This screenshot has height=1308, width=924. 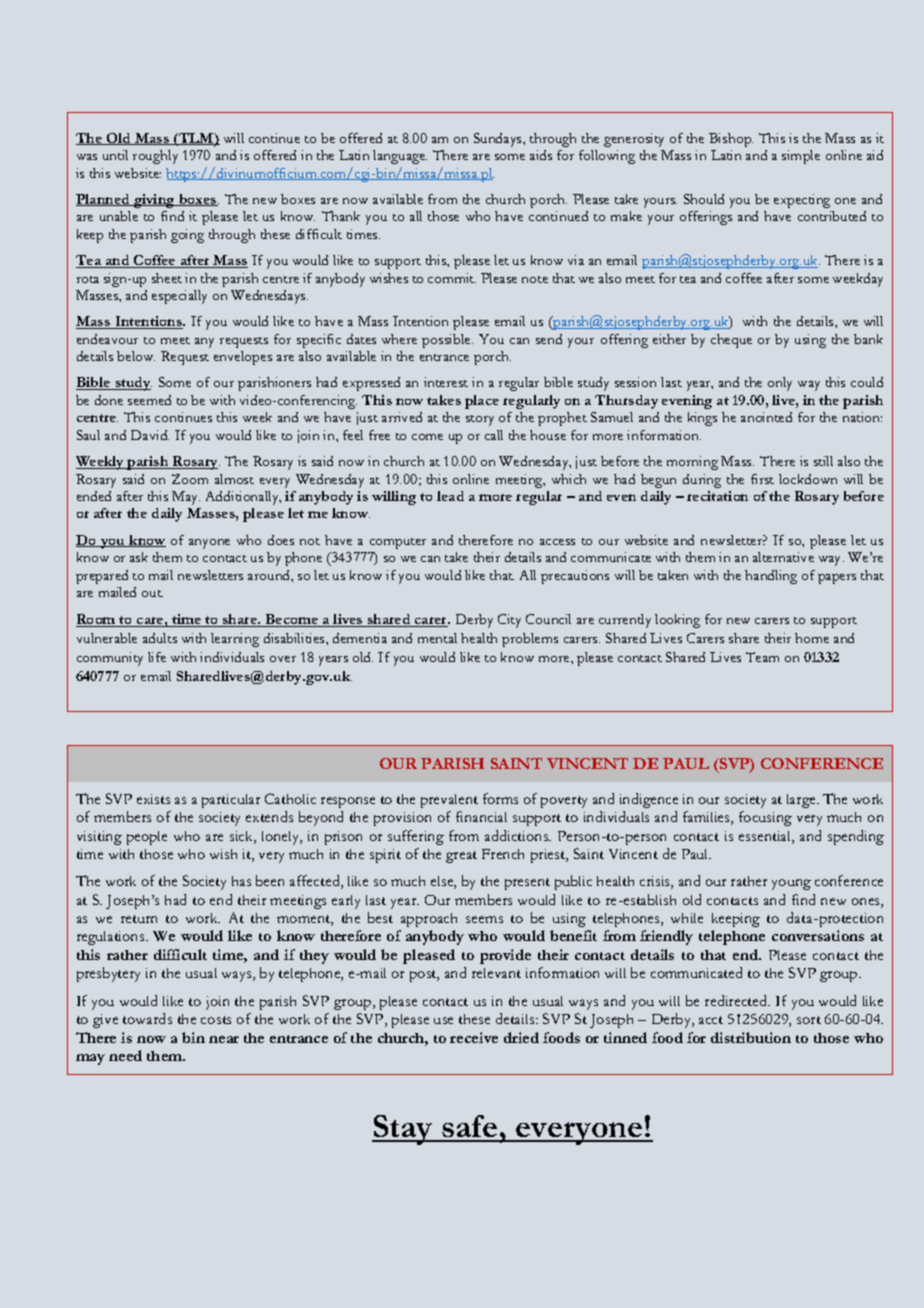 I want to click on Team, so click(x=762, y=657).
